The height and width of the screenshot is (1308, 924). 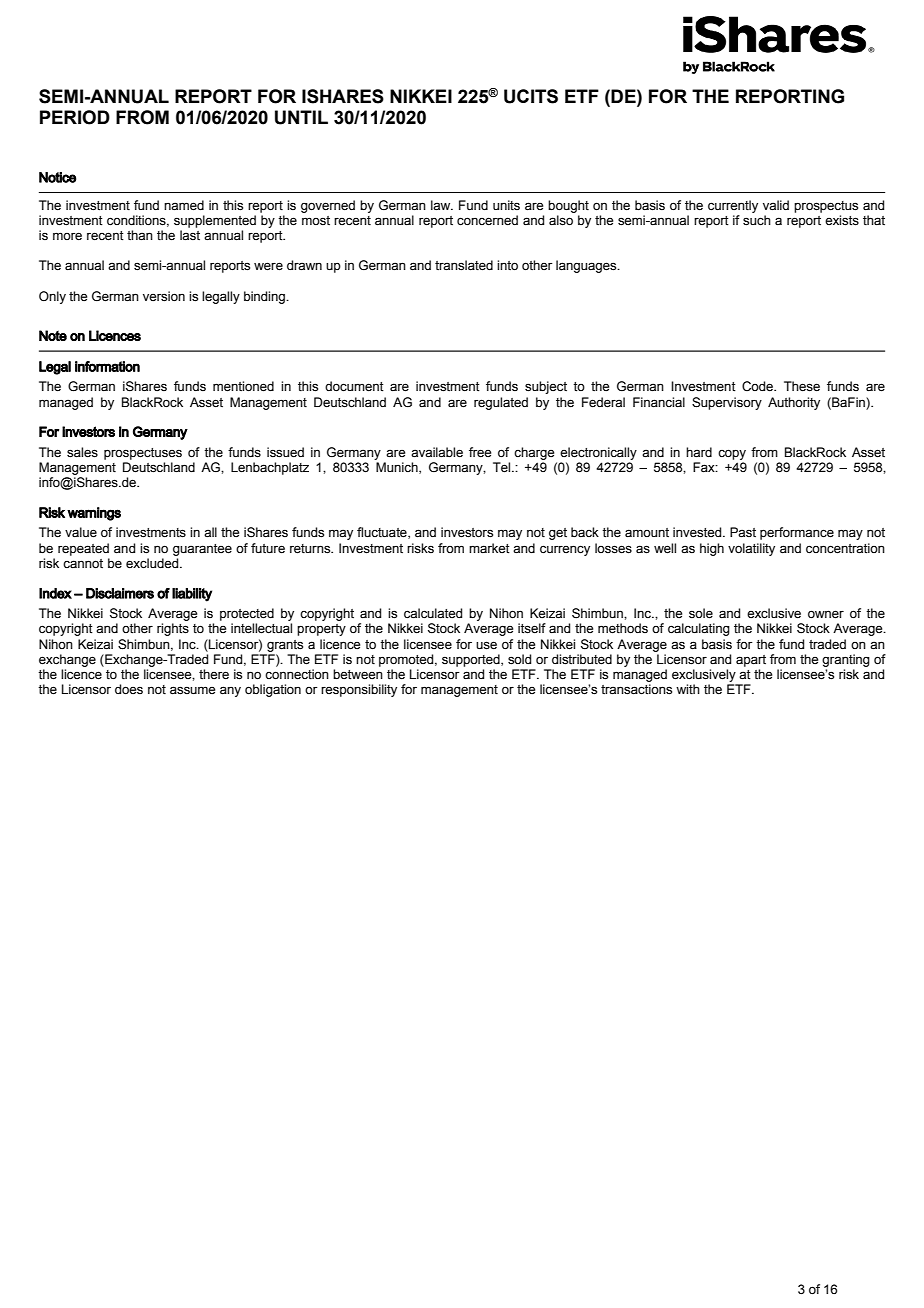 What do you see at coordinates (794, 403) in the screenshot?
I see `Authority` at bounding box center [794, 403].
